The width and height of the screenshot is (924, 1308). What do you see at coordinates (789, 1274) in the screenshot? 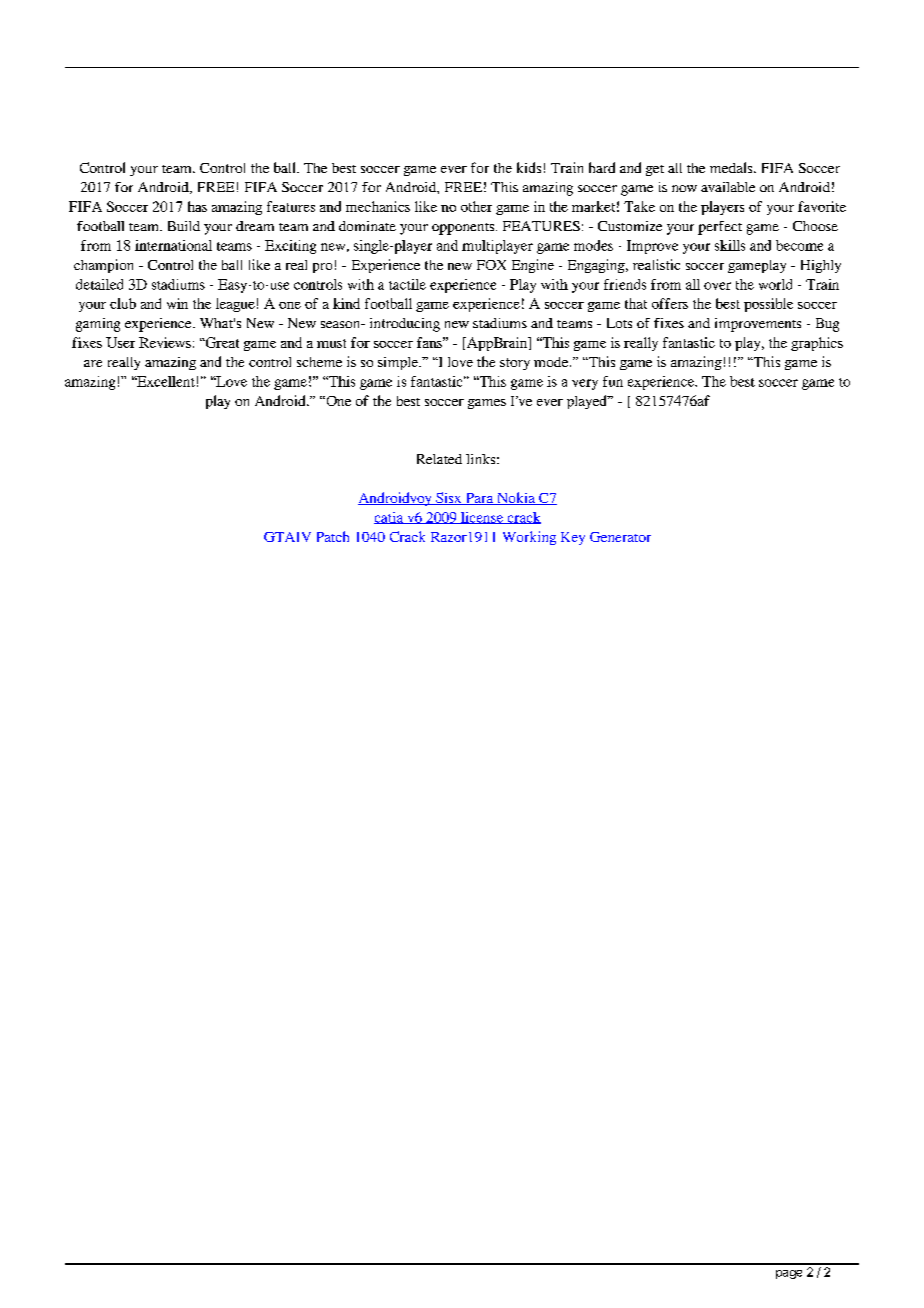
I see `page` at bounding box center [789, 1274].
